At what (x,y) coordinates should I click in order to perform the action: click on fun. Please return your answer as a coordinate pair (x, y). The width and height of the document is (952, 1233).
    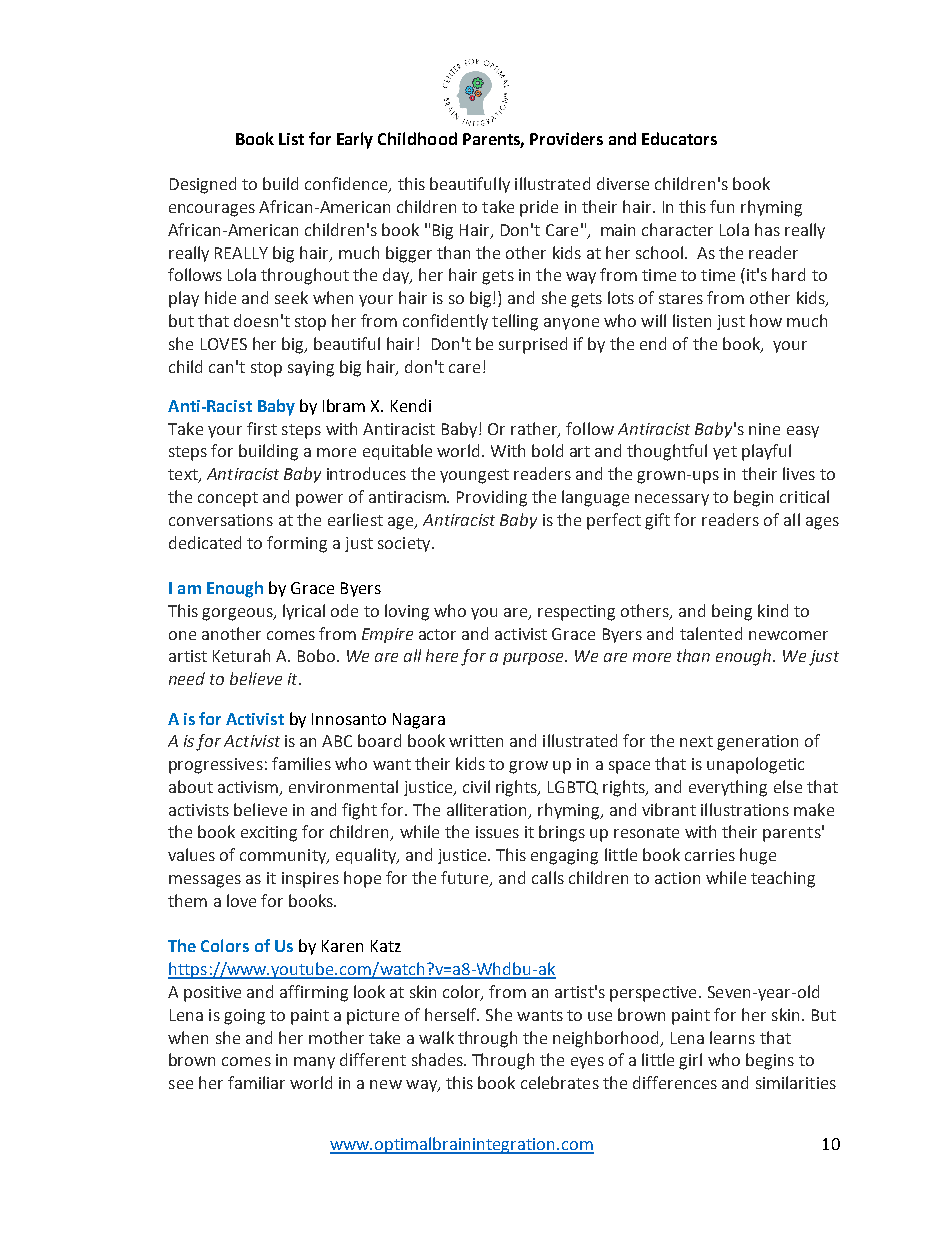
    Looking at the image, I should click on (722, 206).
